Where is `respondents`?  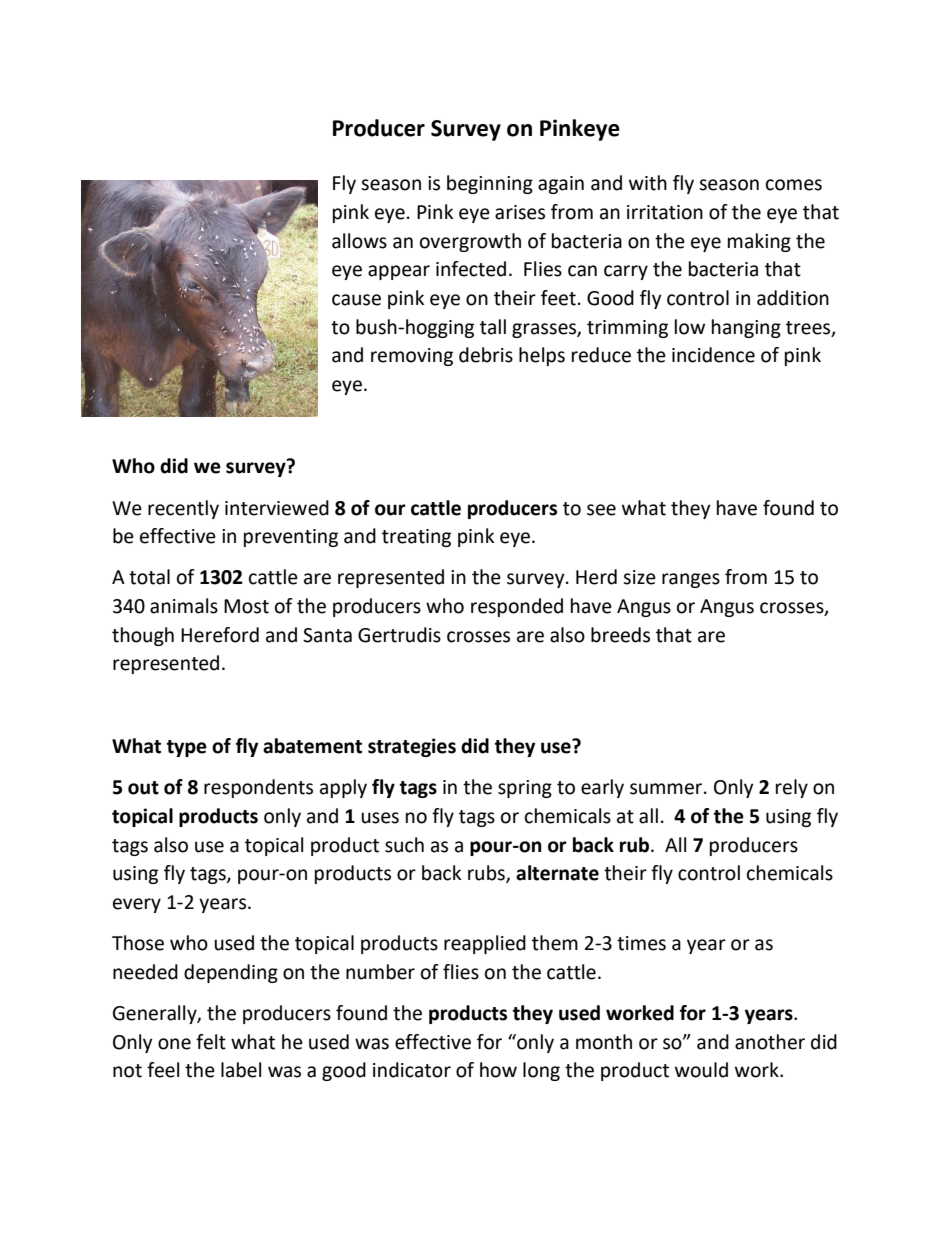
respondents is located at coordinates (258, 788).
